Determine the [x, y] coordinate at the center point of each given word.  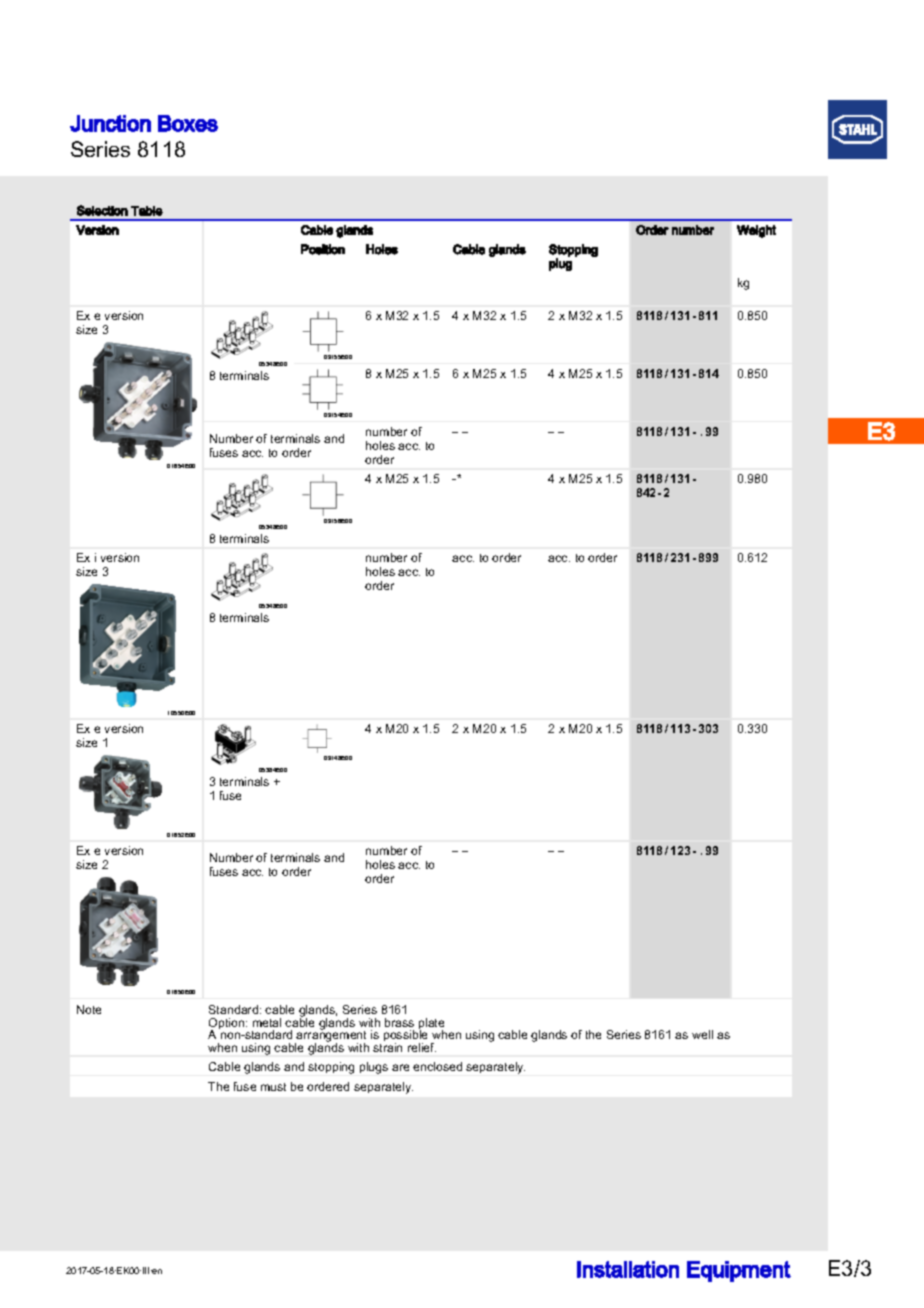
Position [323, 249]
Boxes [188, 123]
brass [399, 1022]
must [273, 1087]
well [702, 1034]
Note [89, 1009]
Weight [756, 231]
